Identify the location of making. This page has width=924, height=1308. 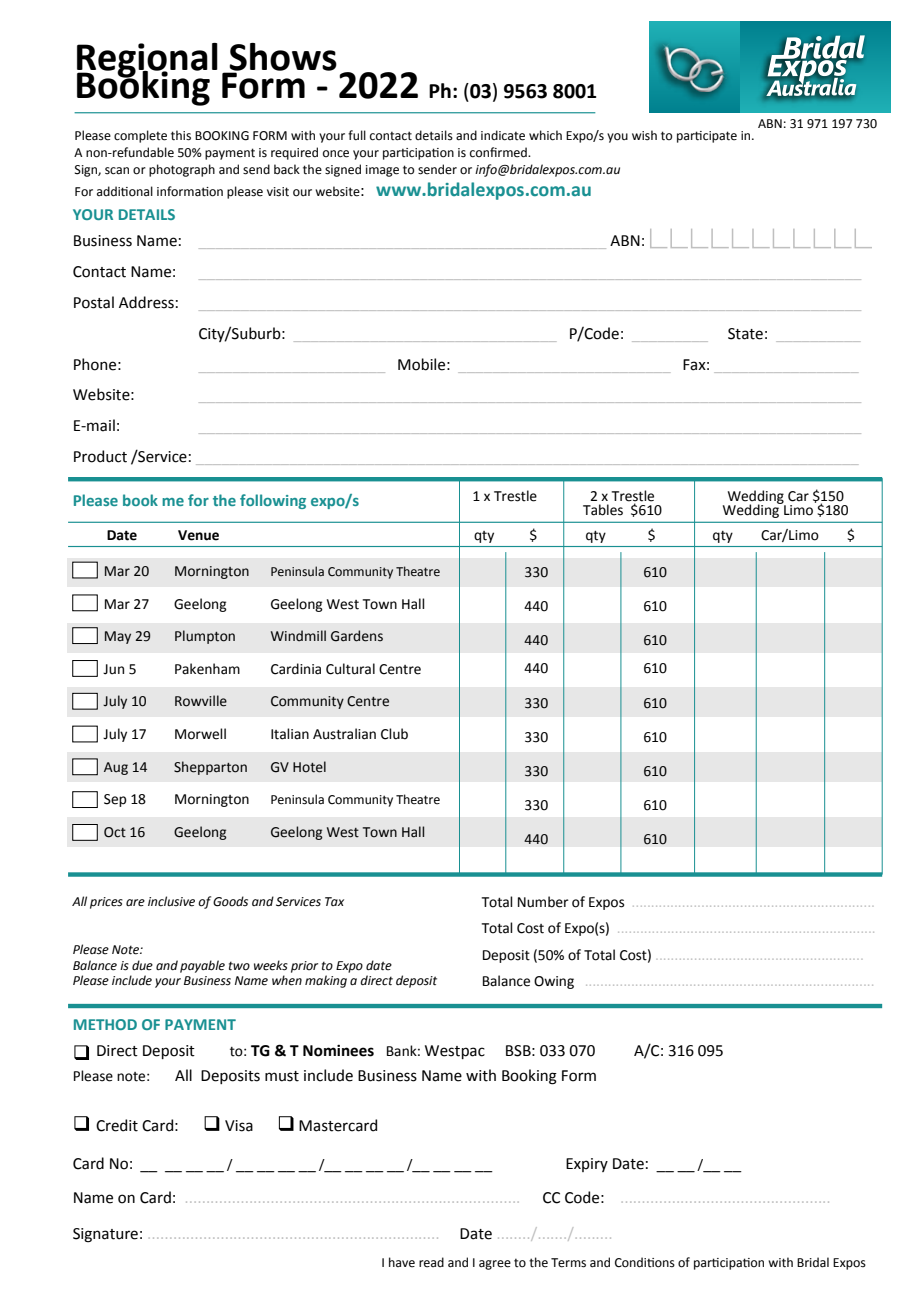
(326, 981).
